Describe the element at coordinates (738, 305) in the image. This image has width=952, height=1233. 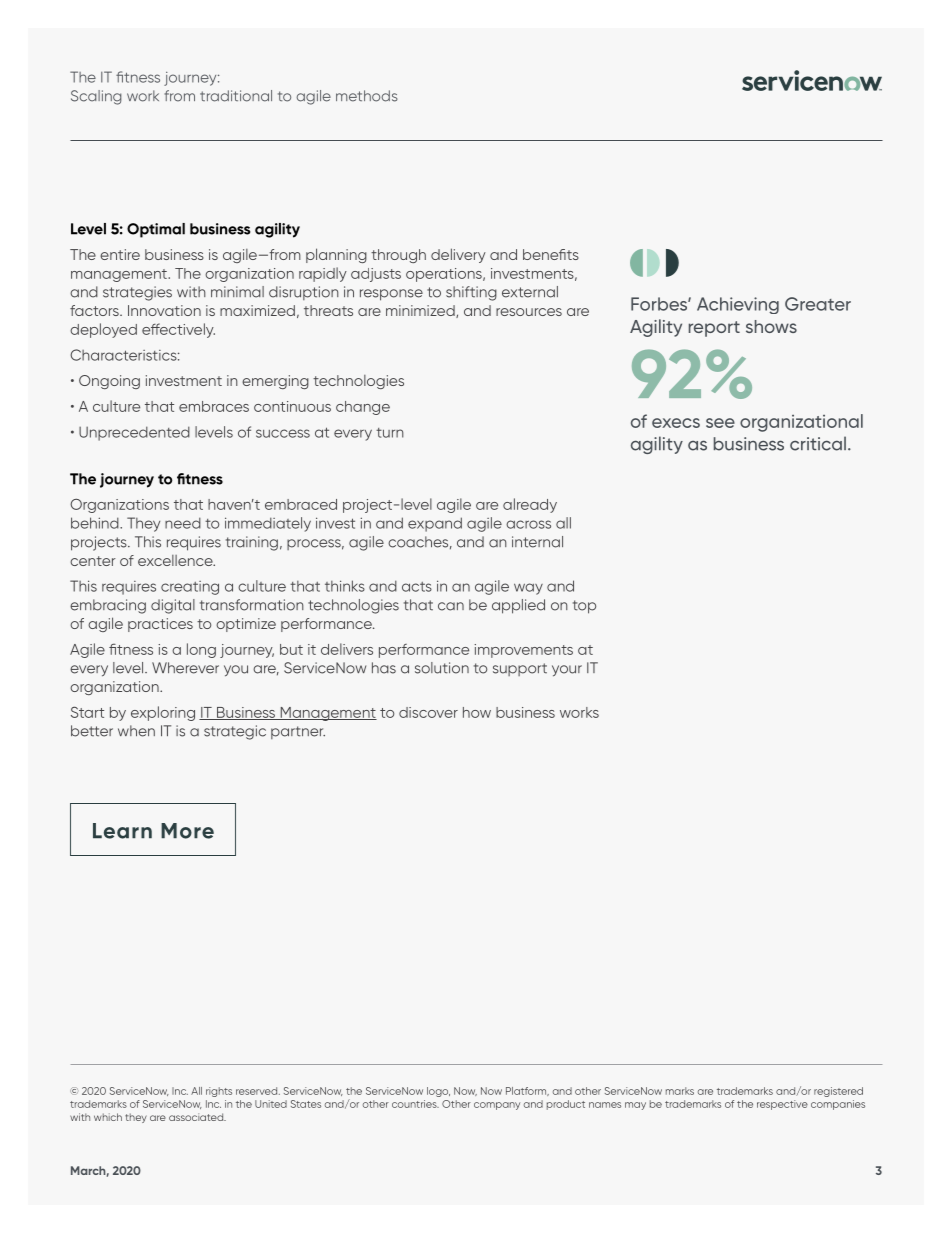
I see `Achieving` at that location.
